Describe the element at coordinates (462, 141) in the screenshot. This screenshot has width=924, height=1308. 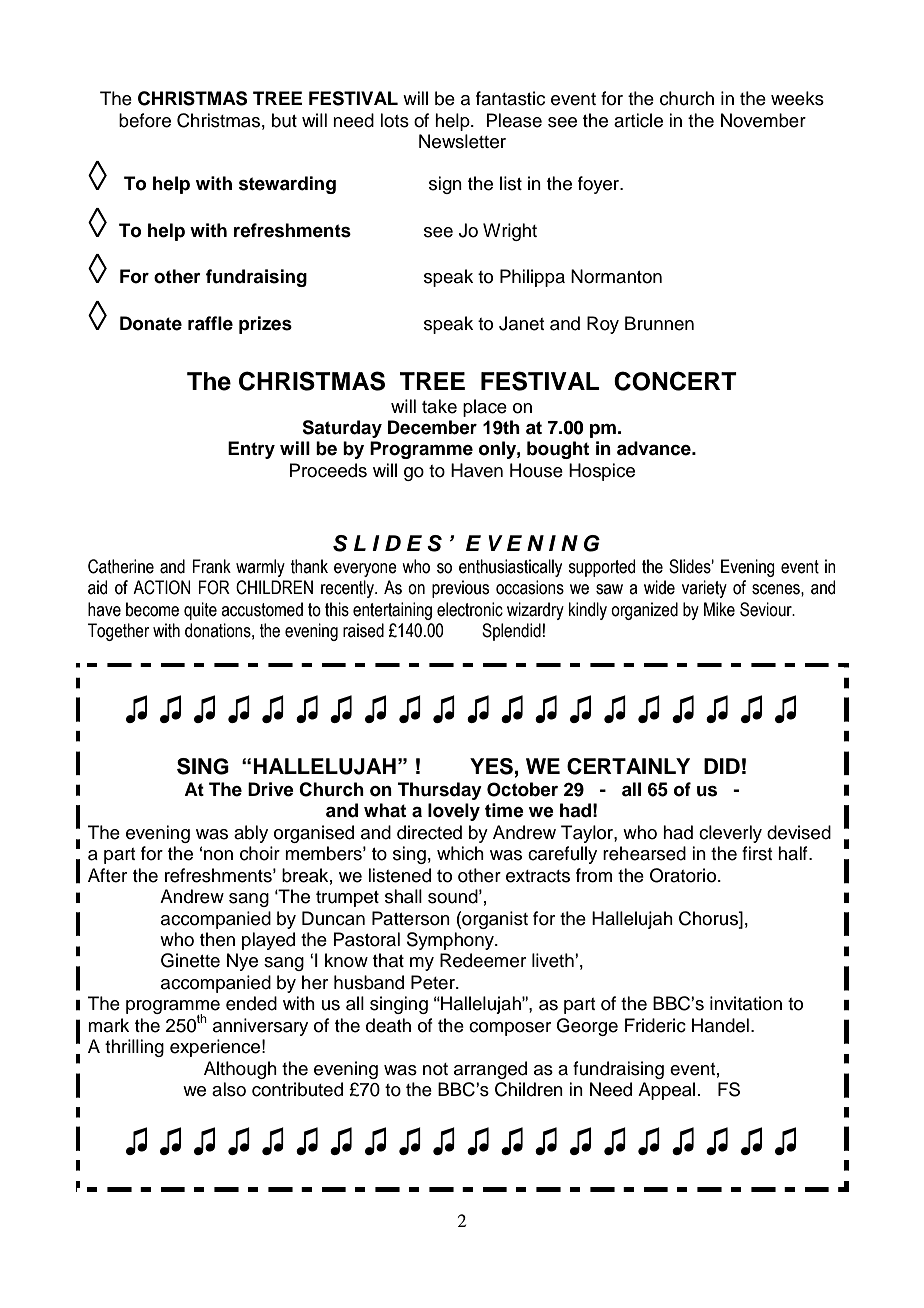
I see `Newsletter` at that location.
